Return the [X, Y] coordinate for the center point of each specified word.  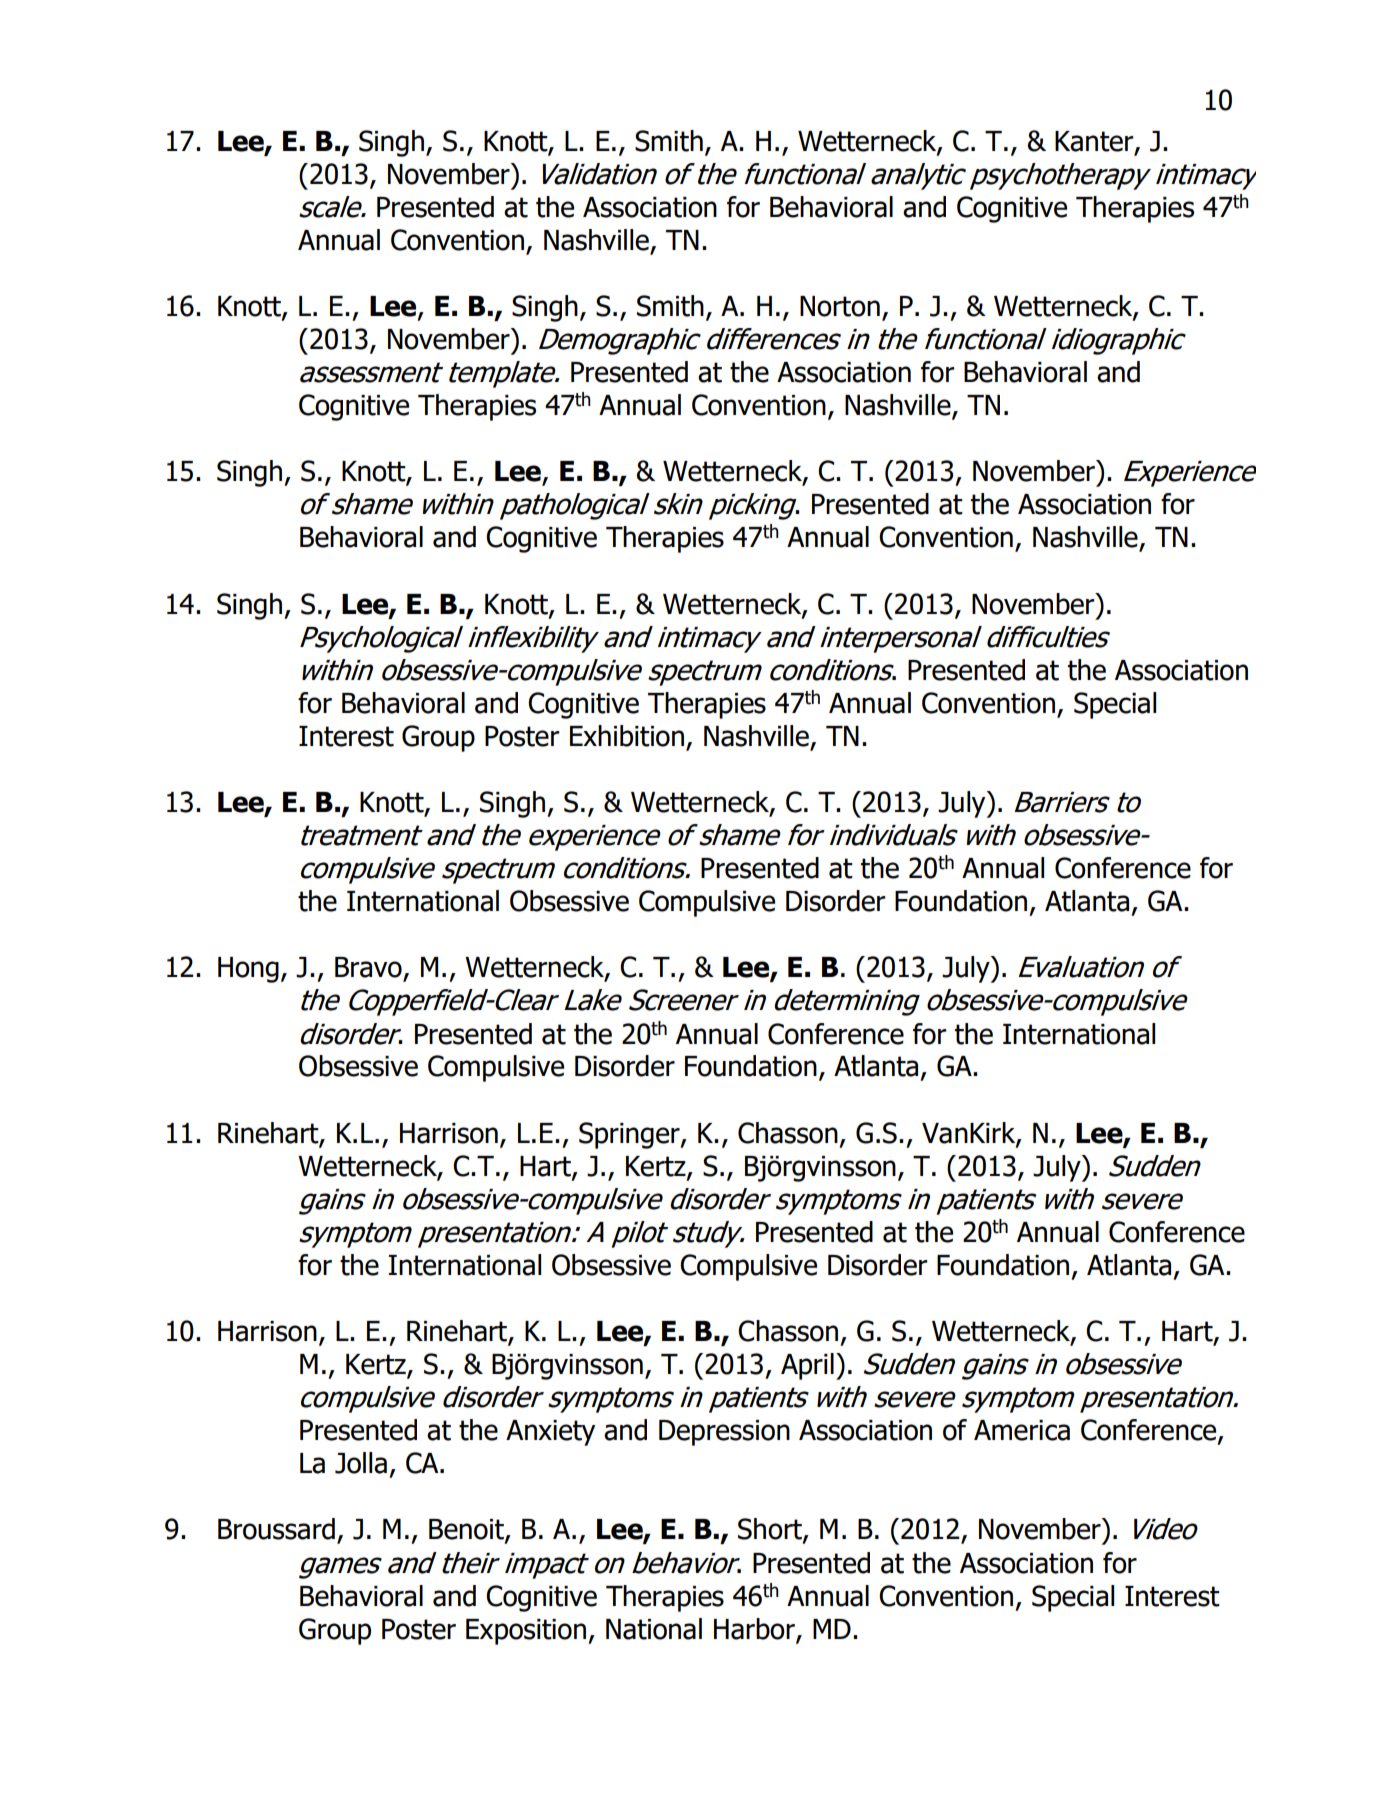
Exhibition [627, 736]
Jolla [361, 1463]
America [1022, 1430]
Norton [840, 306]
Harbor [755, 1630]
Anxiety [550, 1433]
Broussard [276, 1529]
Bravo [369, 968]
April [807, 1366]
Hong [248, 970]
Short [771, 1530]
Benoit [467, 1530]
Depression [724, 1433]
